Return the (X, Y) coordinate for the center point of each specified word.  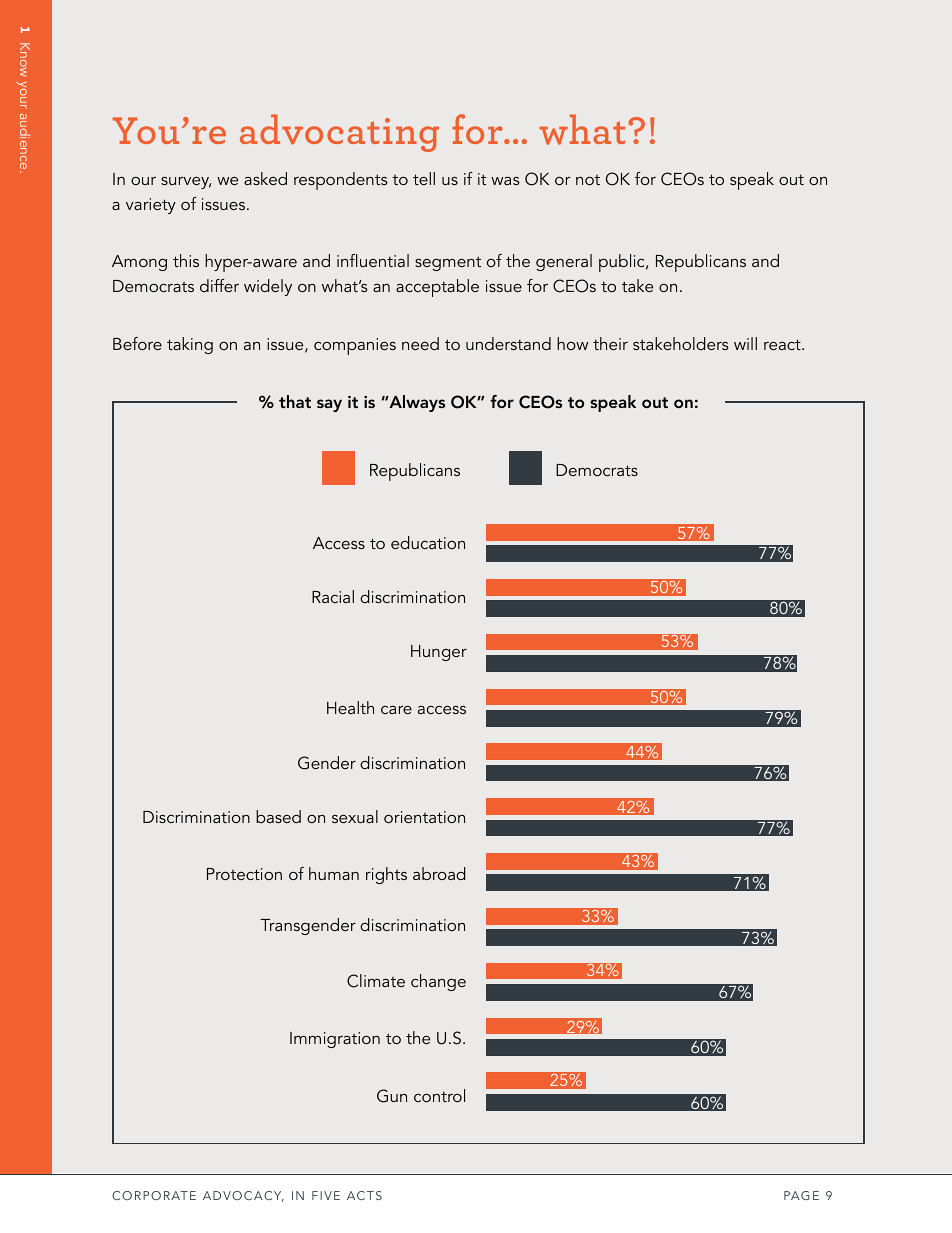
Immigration (335, 1040)
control (439, 1095)
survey (186, 183)
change (438, 982)
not (588, 180)
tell (424, 178)
